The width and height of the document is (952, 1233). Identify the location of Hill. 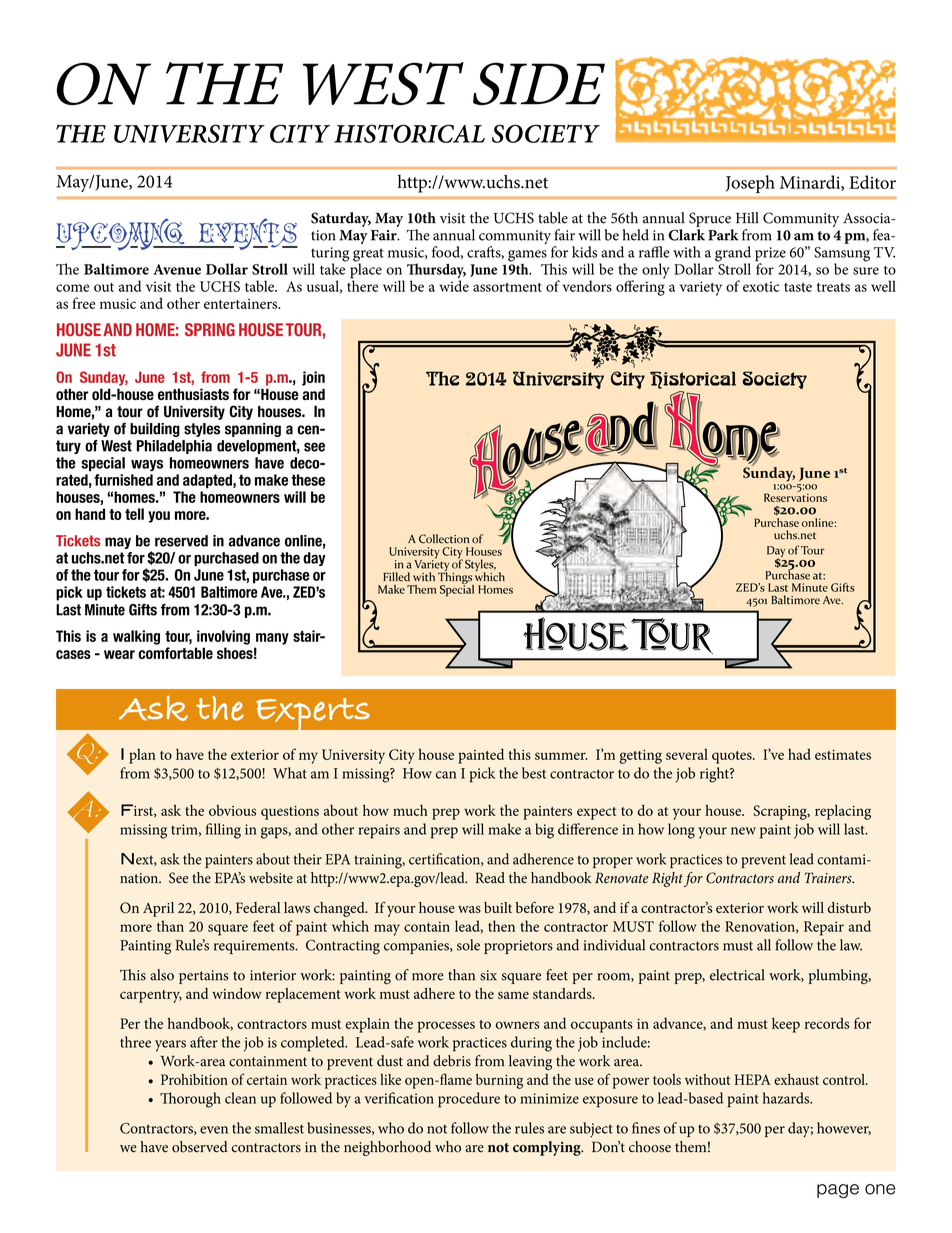
(747, 218).
